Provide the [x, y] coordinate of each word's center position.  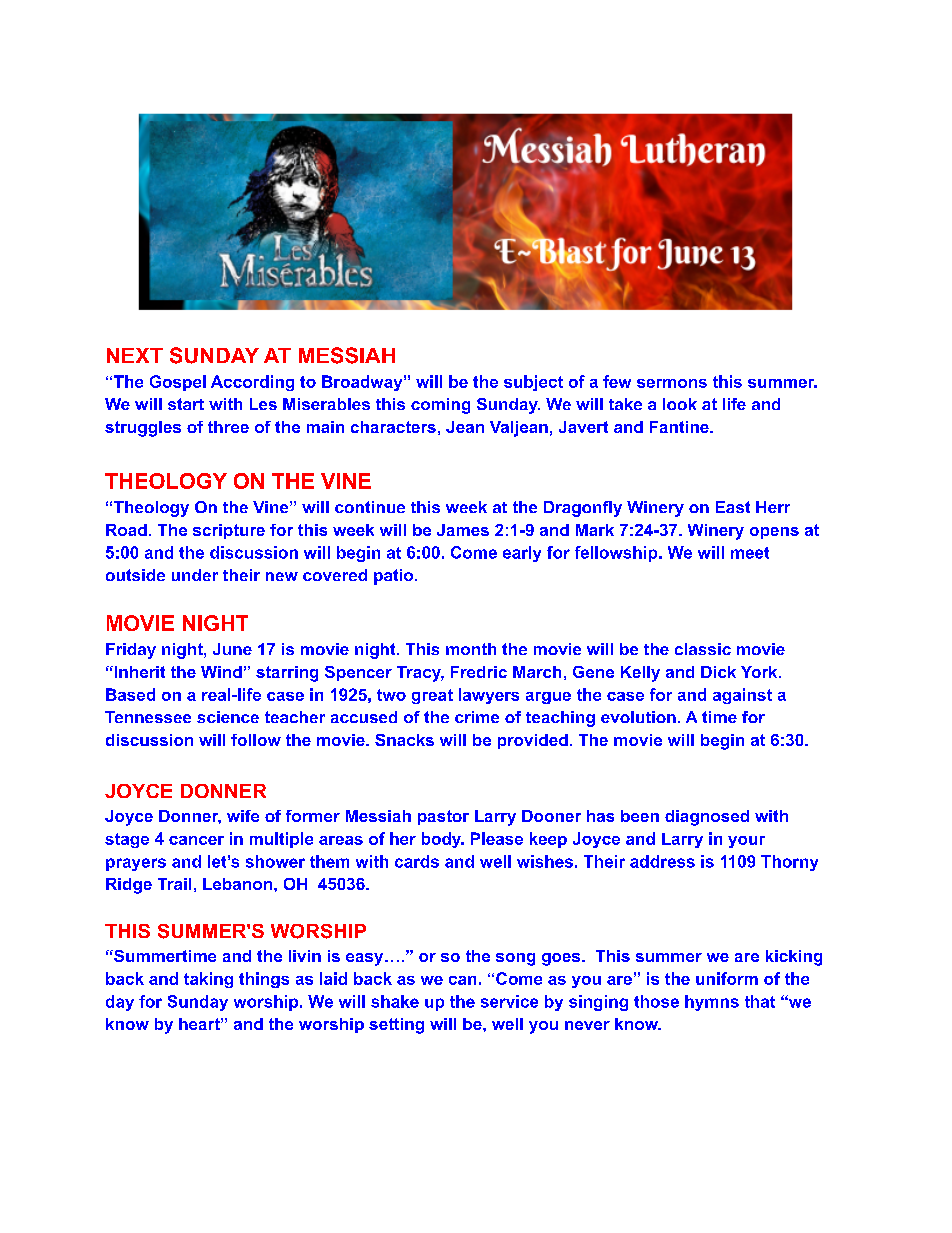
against [742, 696]
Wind [221, 672]
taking [208, 980]
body [443, 840]
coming [440, 406]
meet [750, 553]
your [746, 842]
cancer [196, 840]
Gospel [178, 383]
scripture [229, 531]
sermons [672, 383]
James [463, 530]
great [432, 696]
